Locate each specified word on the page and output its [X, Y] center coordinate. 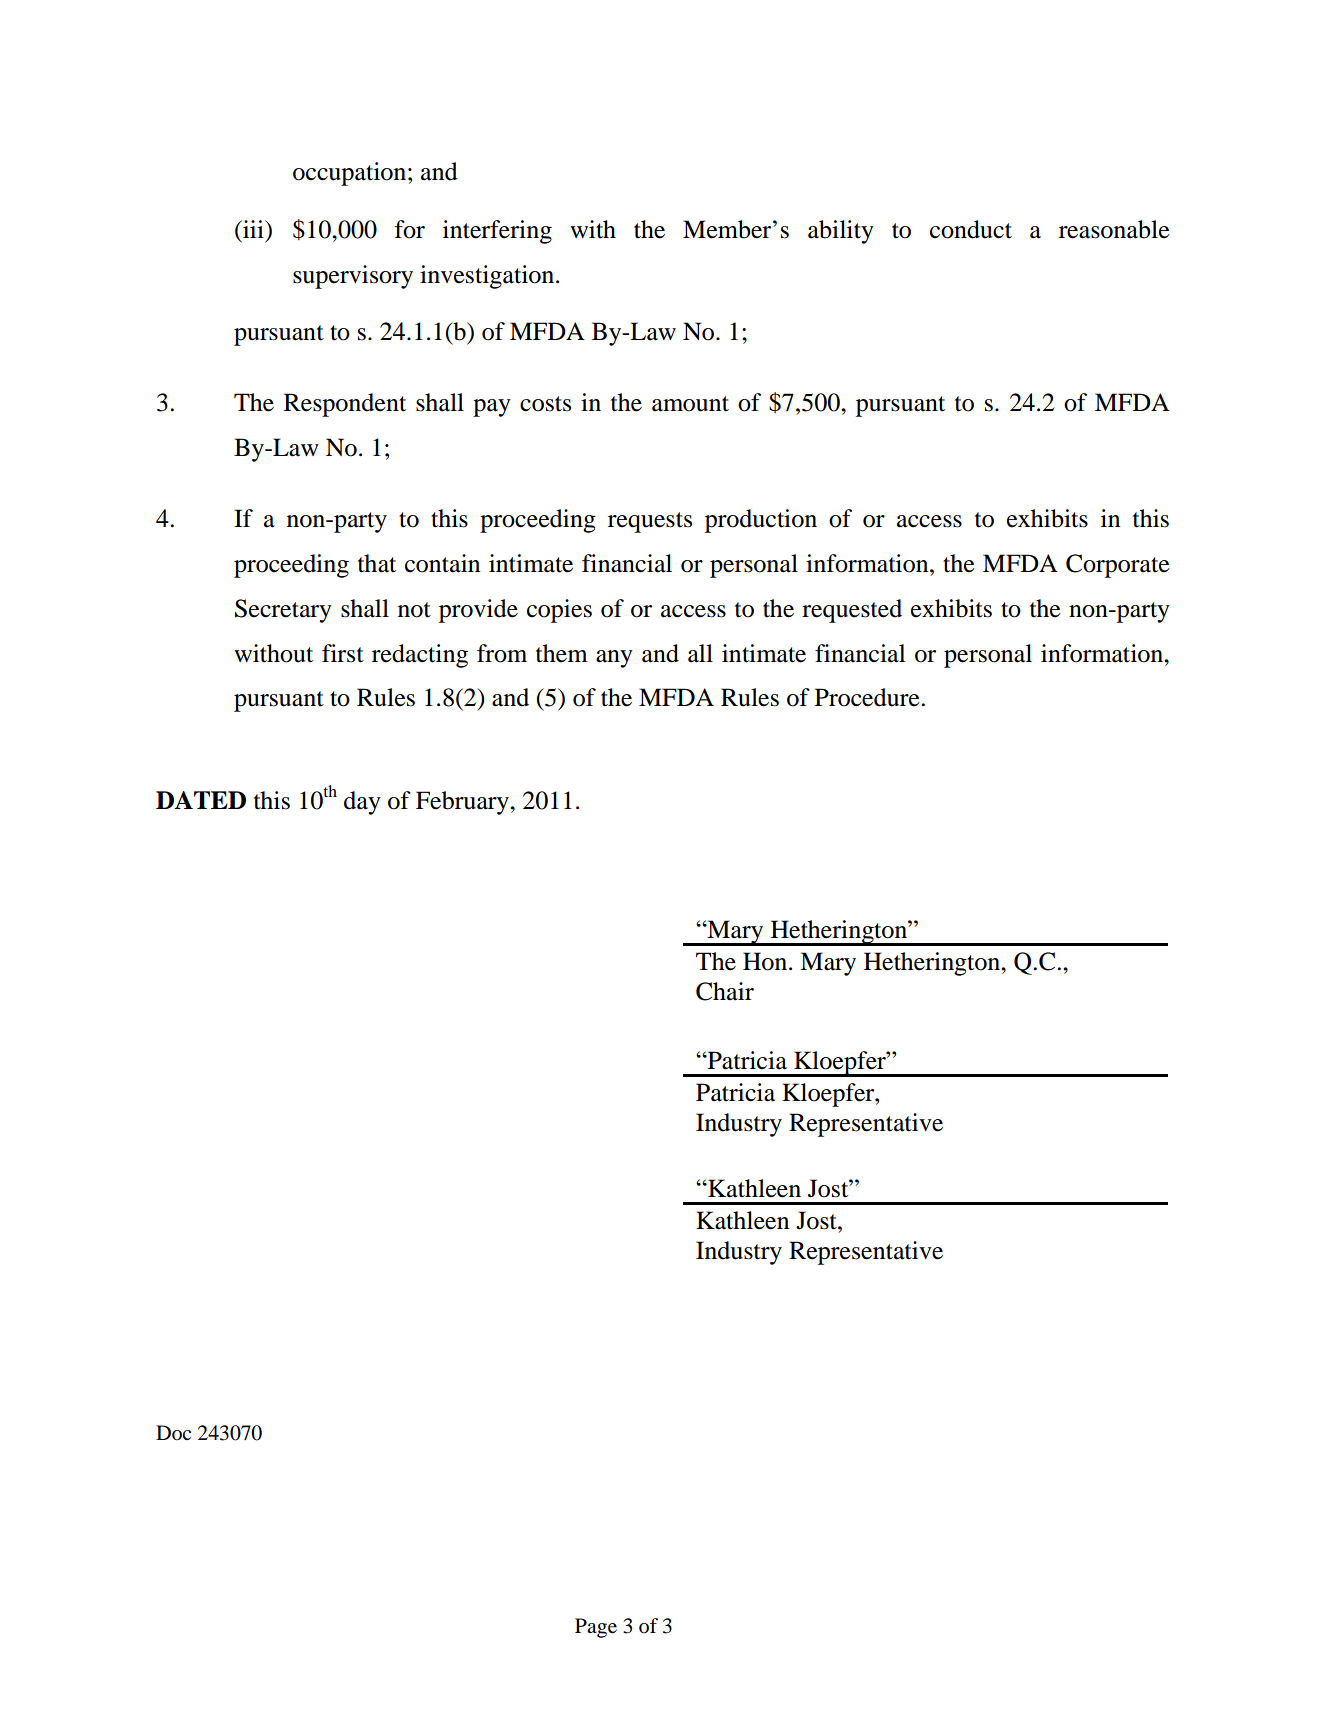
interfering [497, 232]
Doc [173, 1432]
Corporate [1118, 566]
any [614, 659]
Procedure [868, 697]
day [362, 803]
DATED [201, 800]
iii [253, 229]
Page [596, 1628]
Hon [766, 961]
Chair [725, 991]
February [463, 803]
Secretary [283, 611]
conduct [971, 229]
